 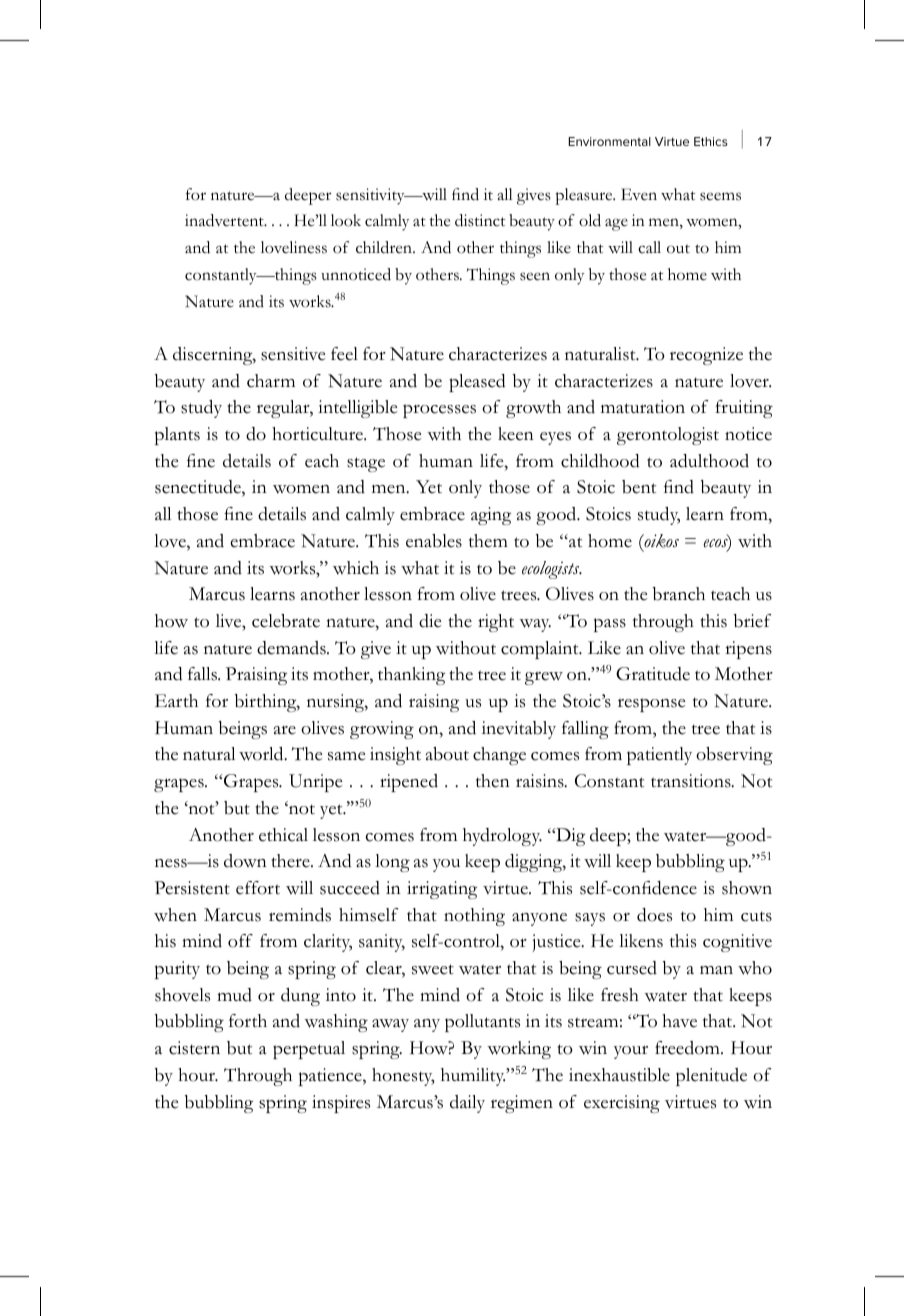 I want to click on then, so click(x=493, y=781).
